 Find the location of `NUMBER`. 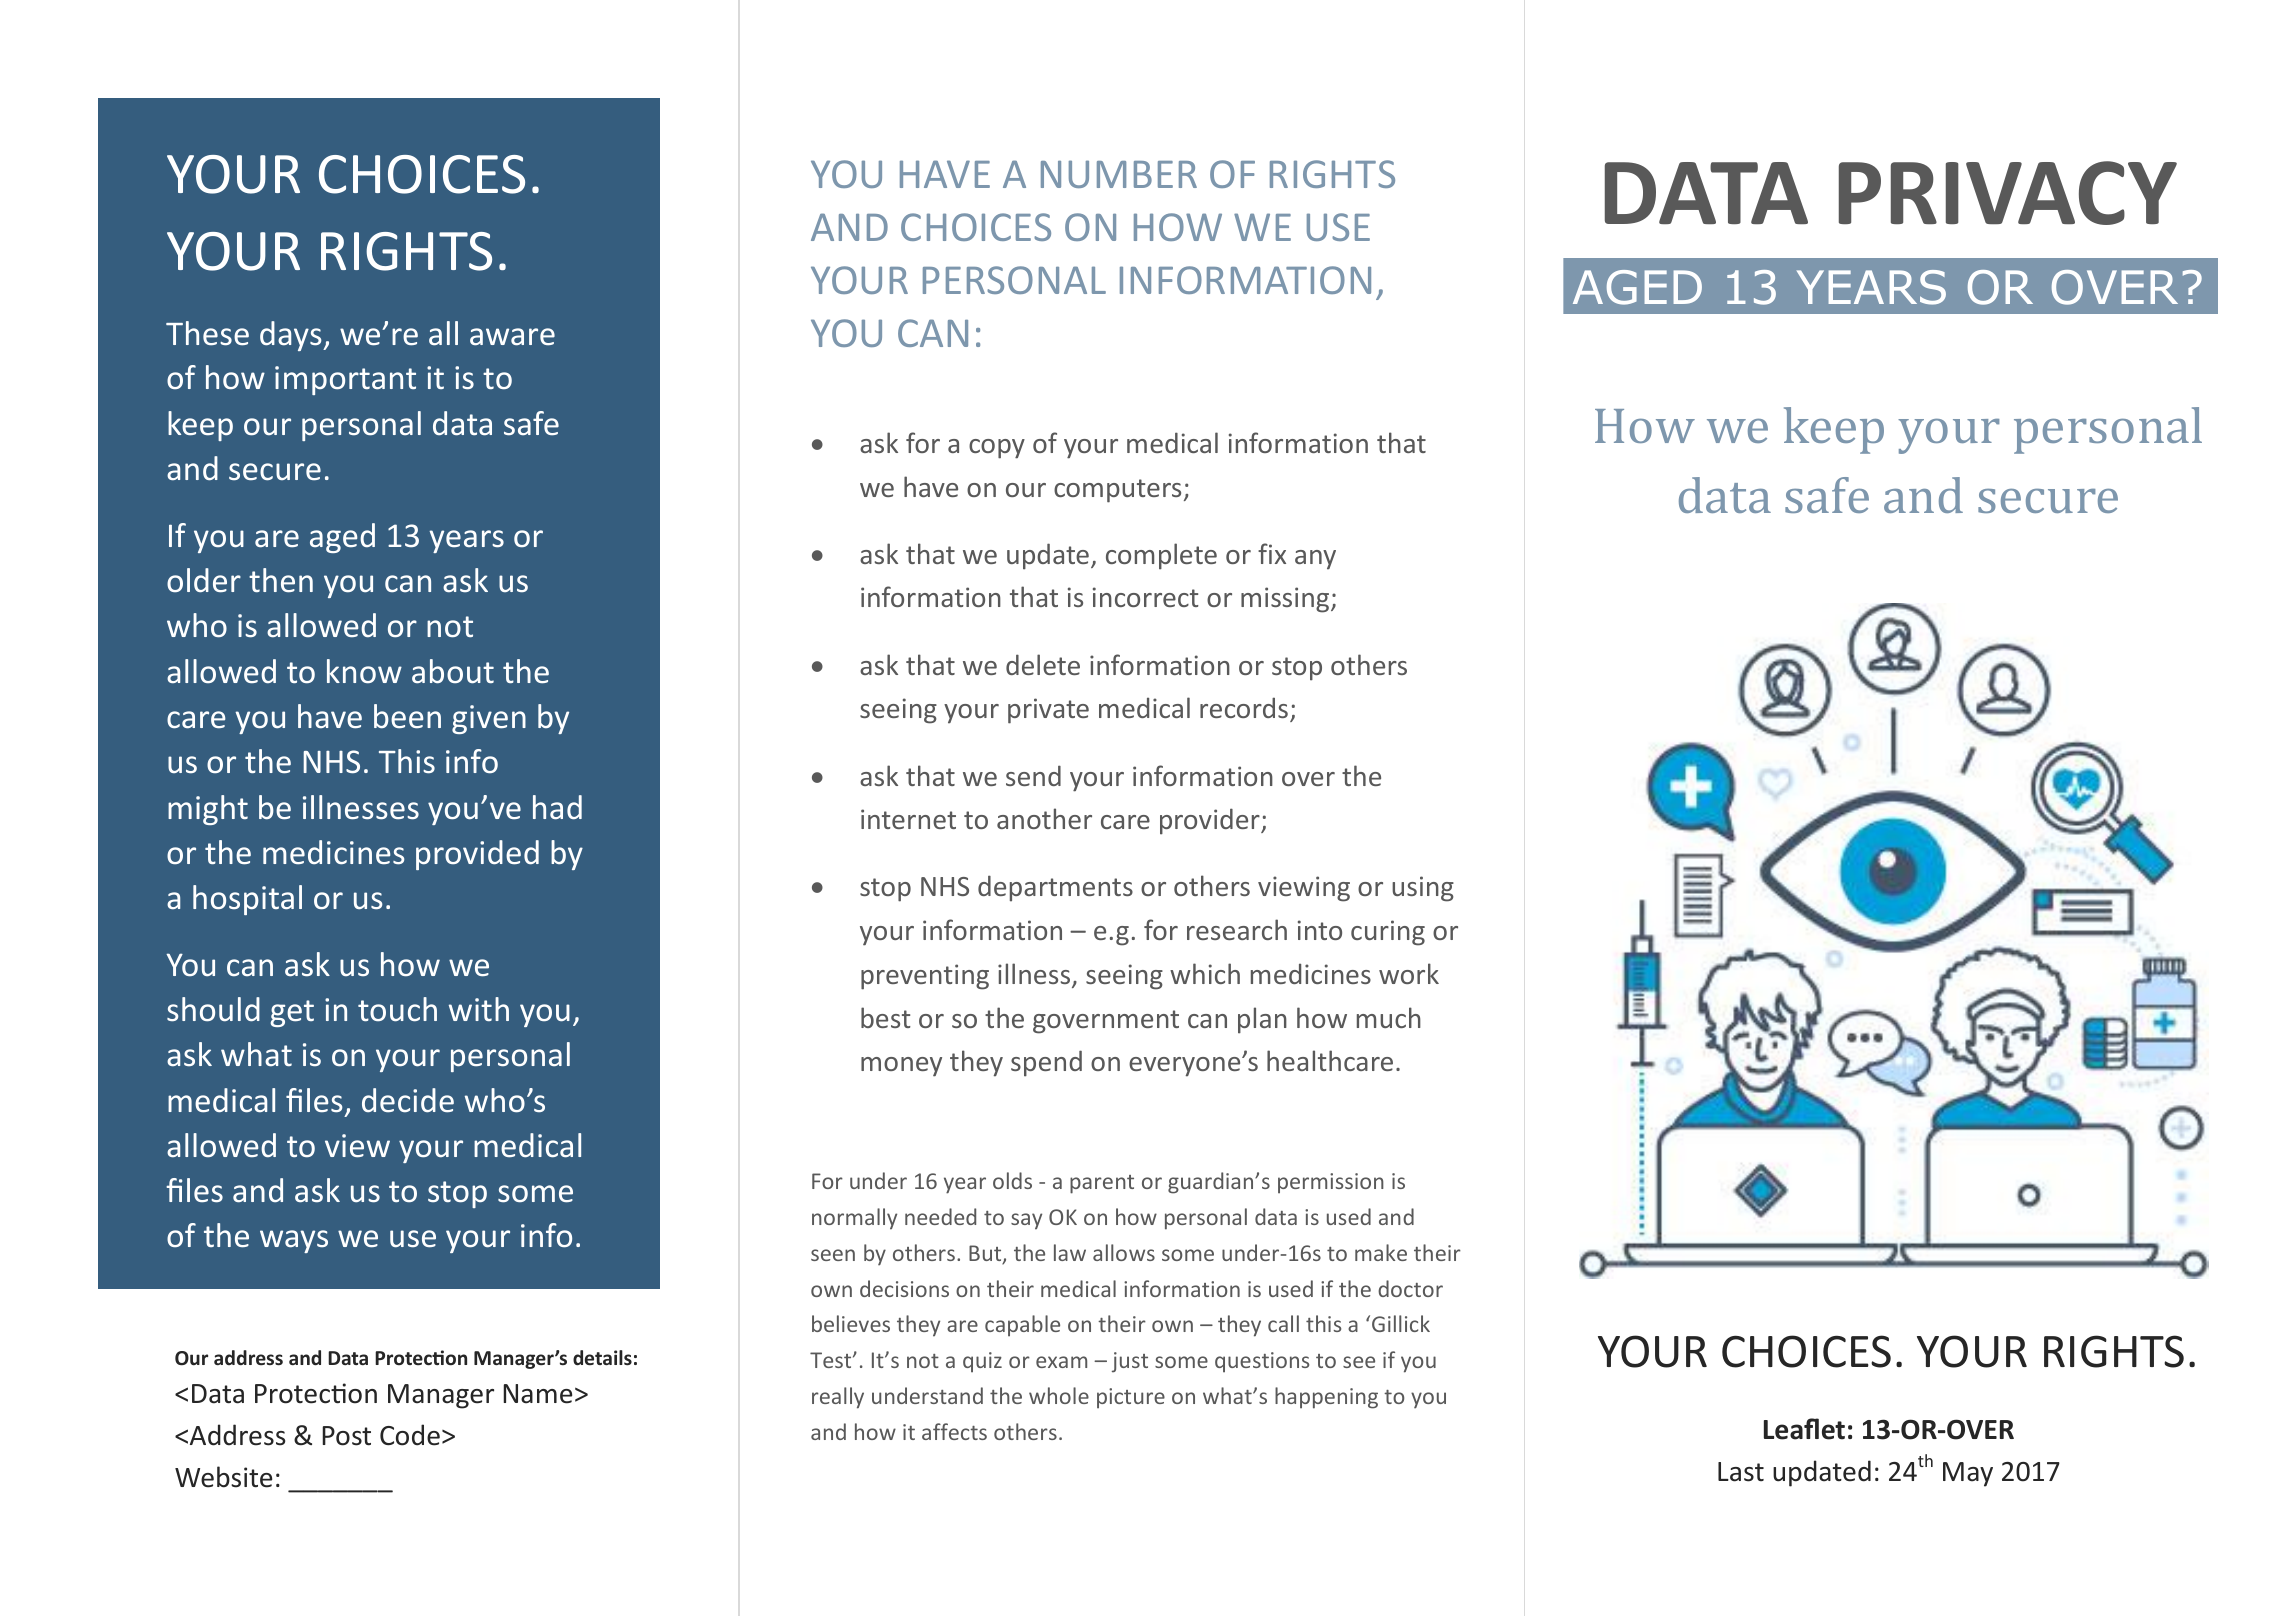

NUMBER is located at coordinates (1119, 174).
